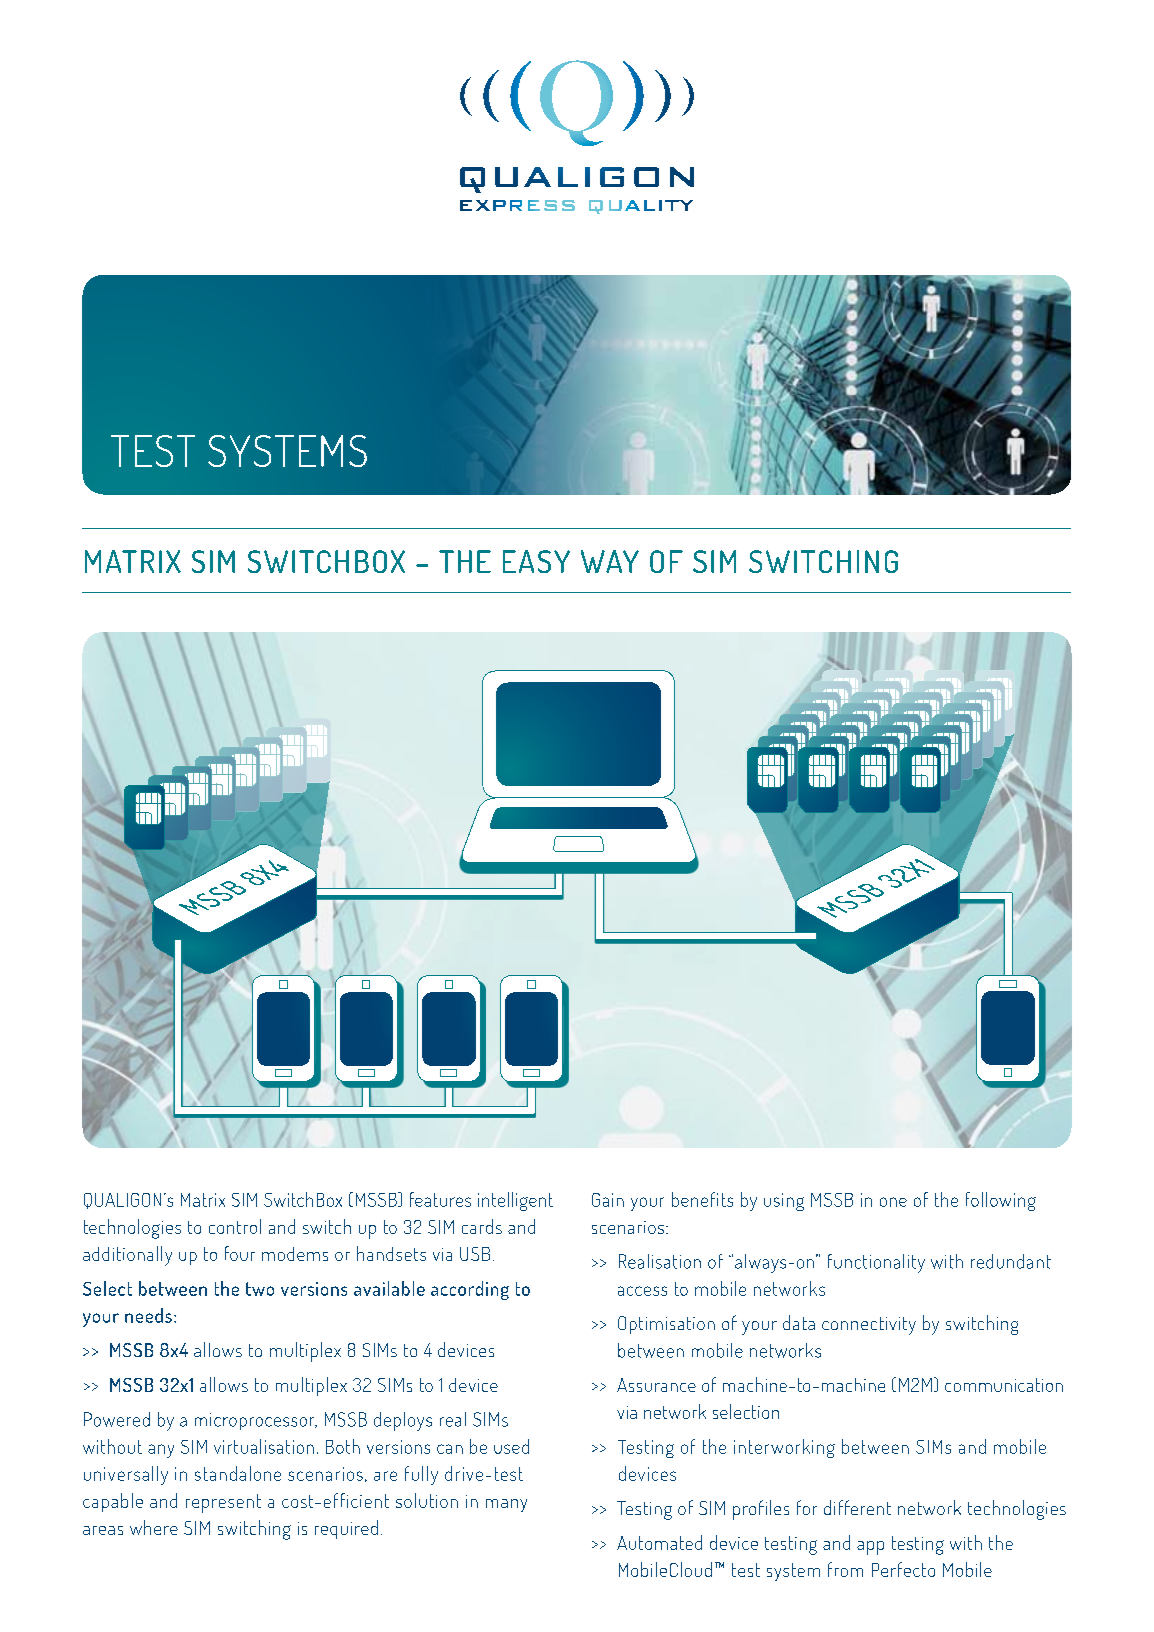  I want to click on functionality, so click(876, 1263).
